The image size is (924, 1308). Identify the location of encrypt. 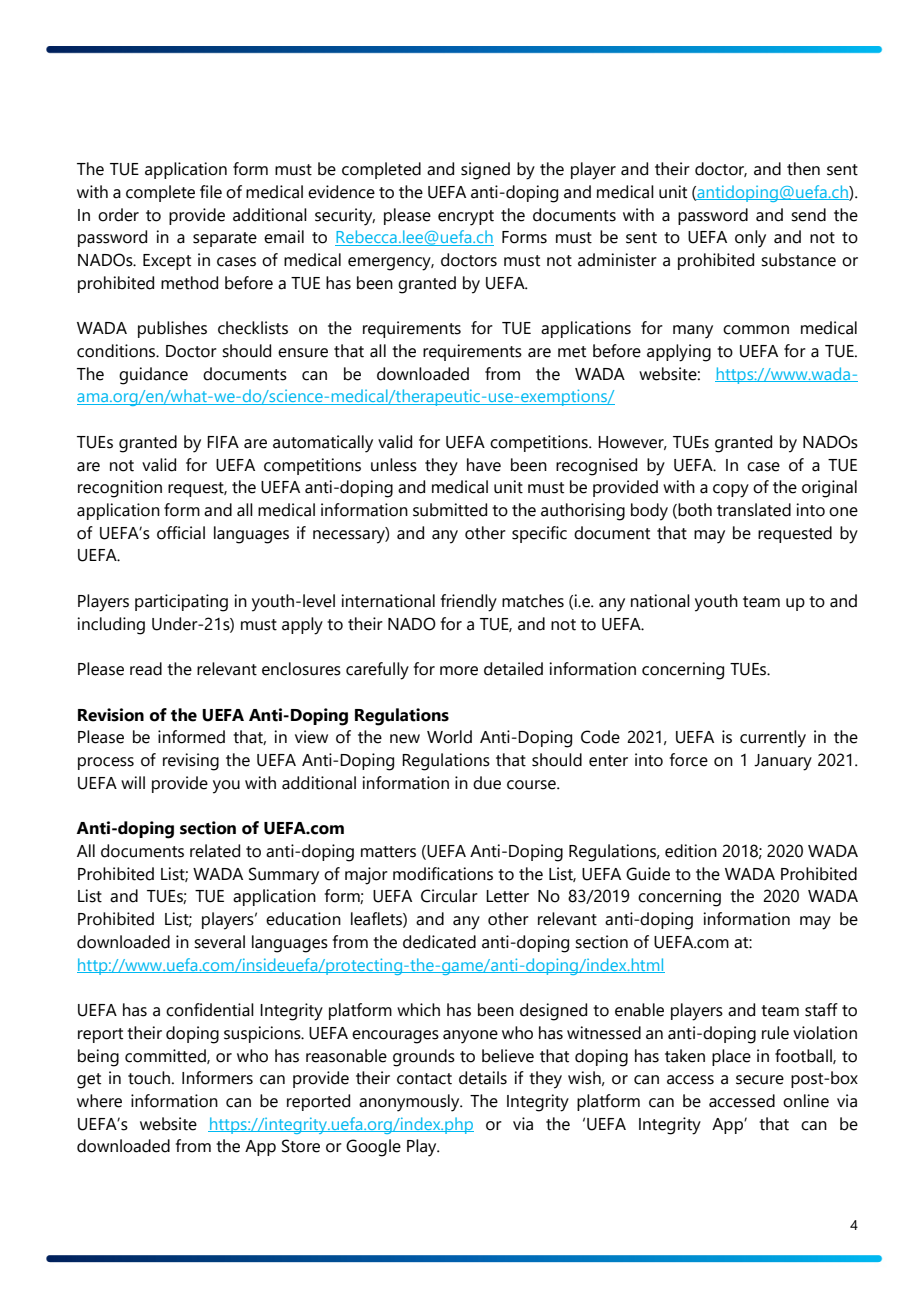
(466, 218).
